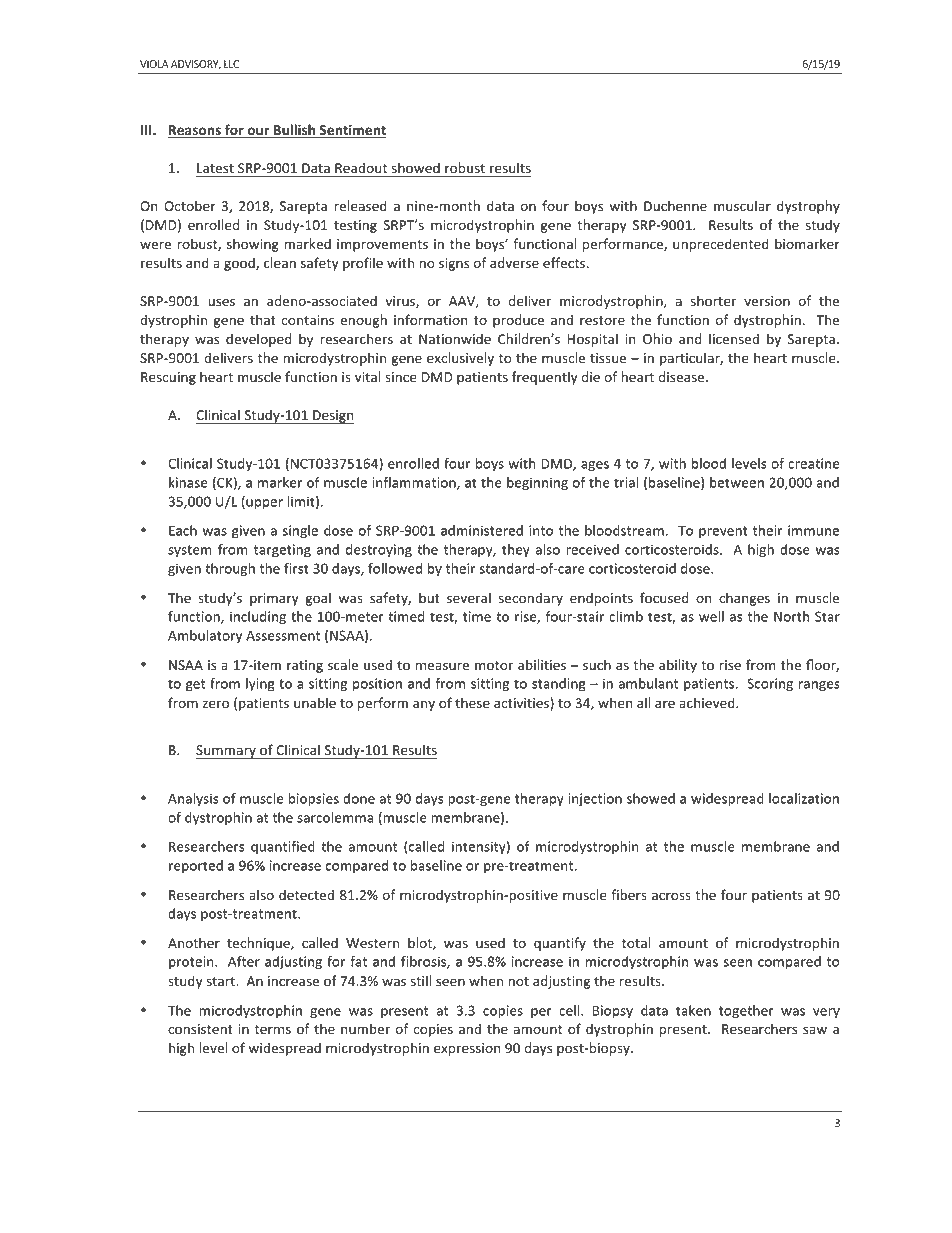 The height and width of the screenshot is (1233, 952). Describe the element at coordinates (231, 64) in the screenshot. I see `LLC` at that location.
